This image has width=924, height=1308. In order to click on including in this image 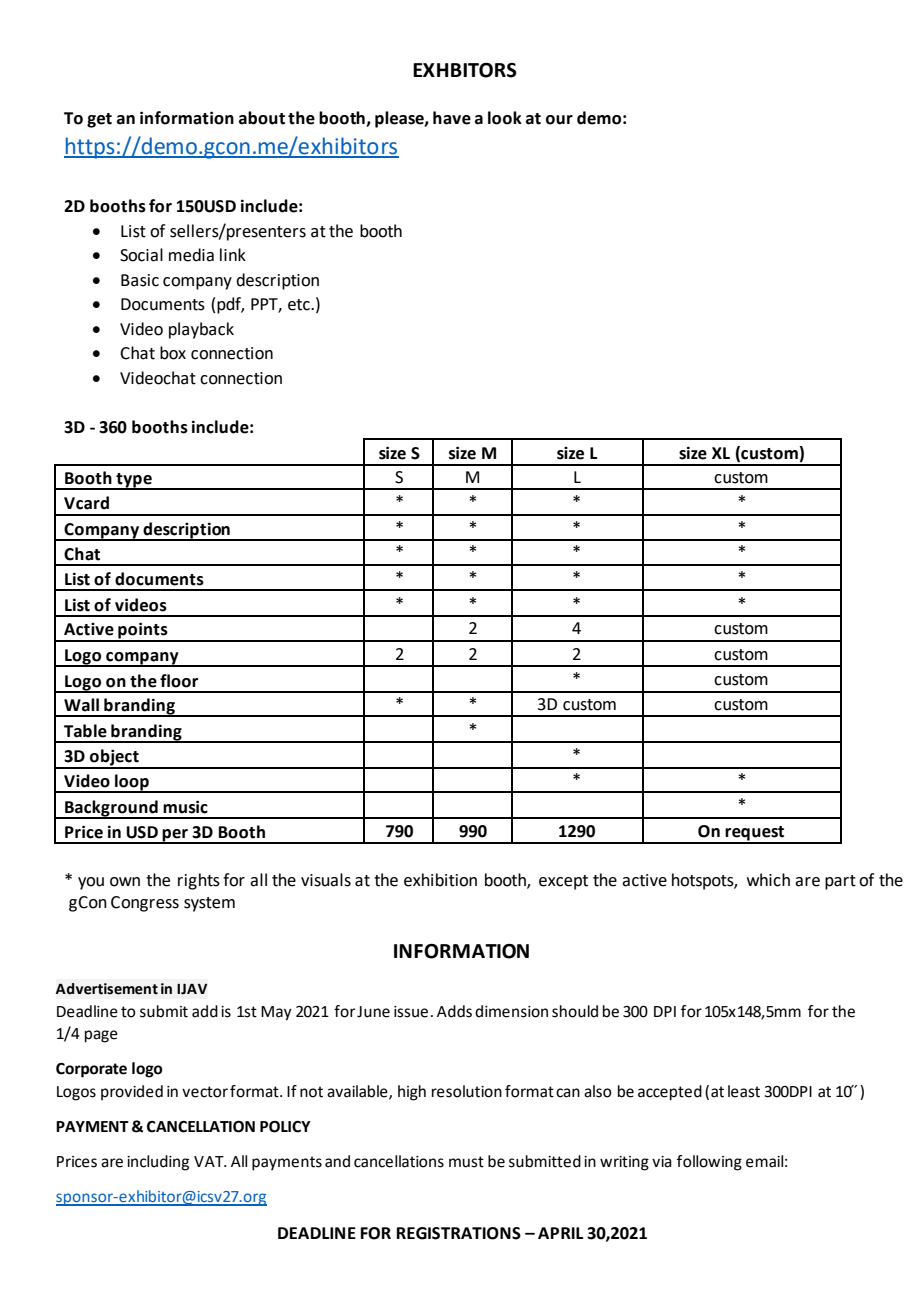, I will do `click(158, 1163)`.
